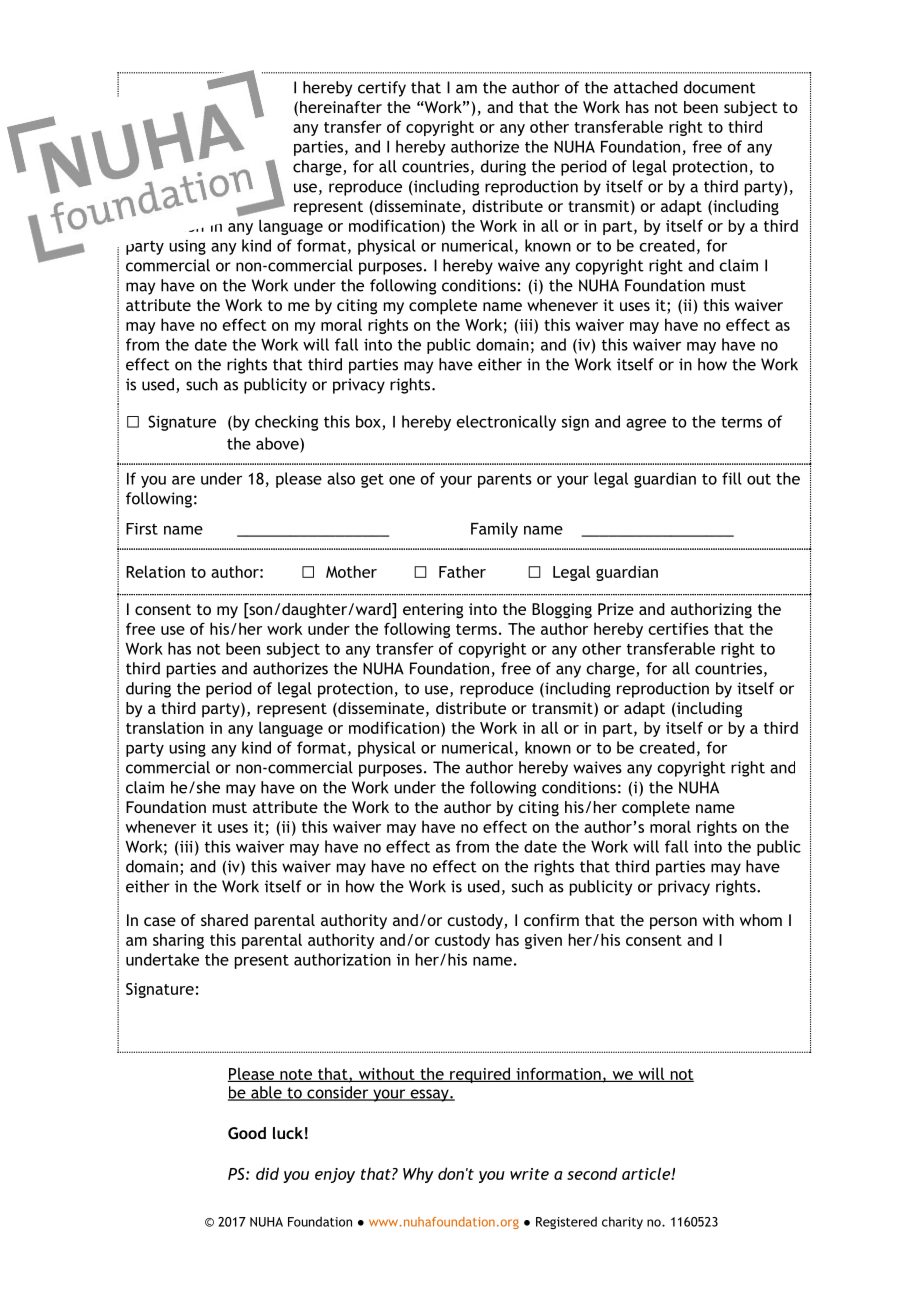  I want to click on person, so click(673, 923).
